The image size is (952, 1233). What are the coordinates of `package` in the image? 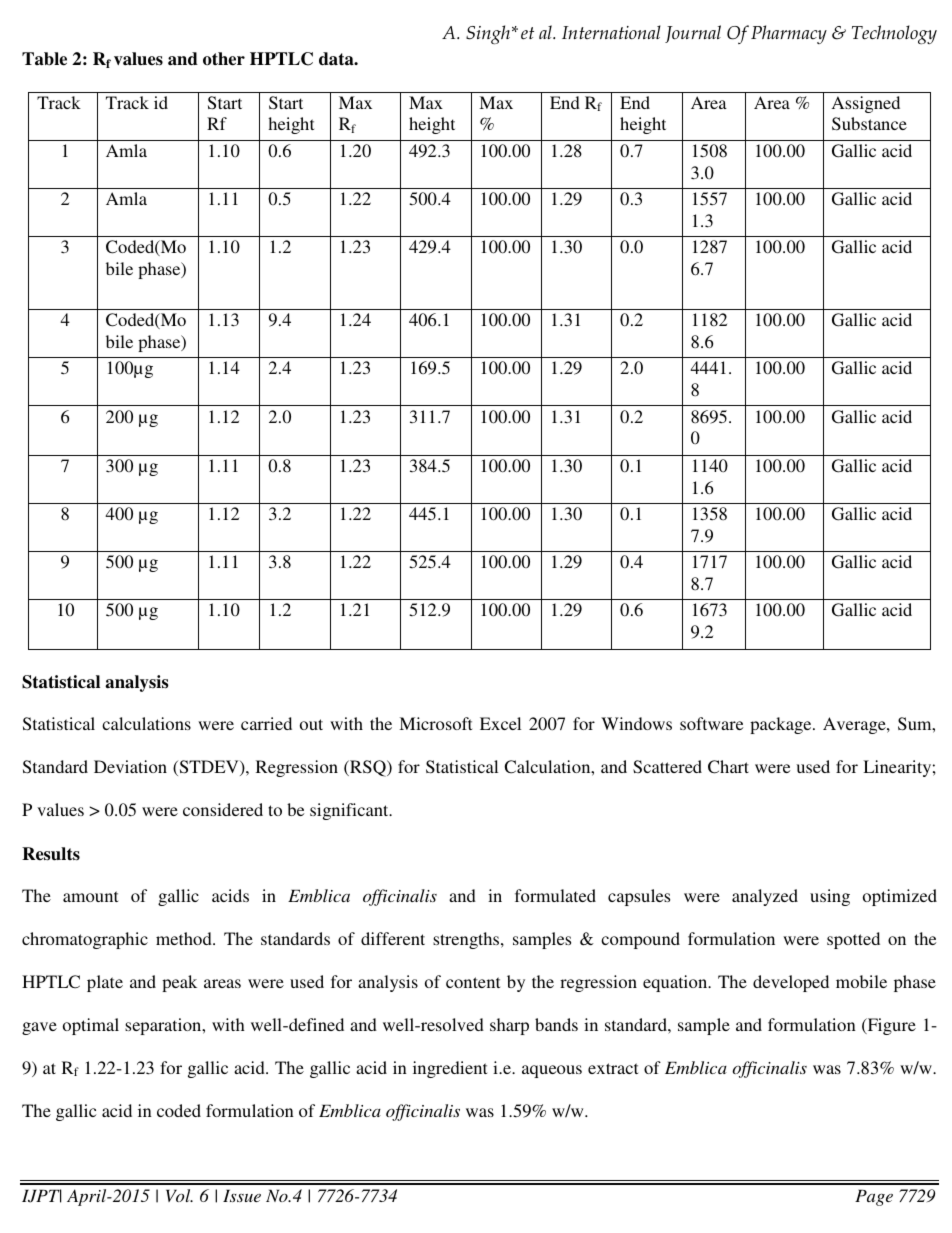 It's located at (782, 725).
